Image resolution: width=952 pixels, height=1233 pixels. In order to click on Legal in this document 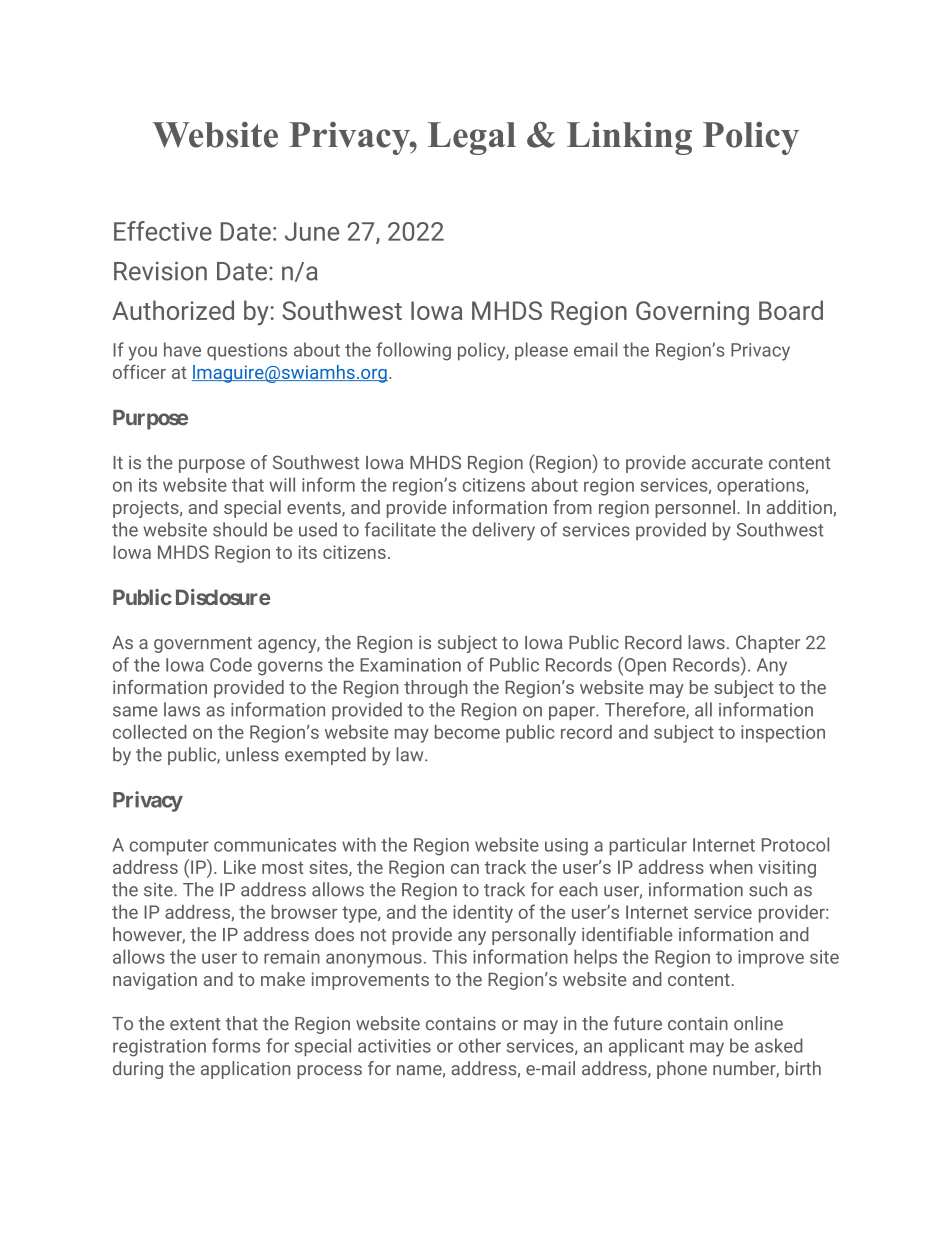, I will do `click(472, 138)`.
